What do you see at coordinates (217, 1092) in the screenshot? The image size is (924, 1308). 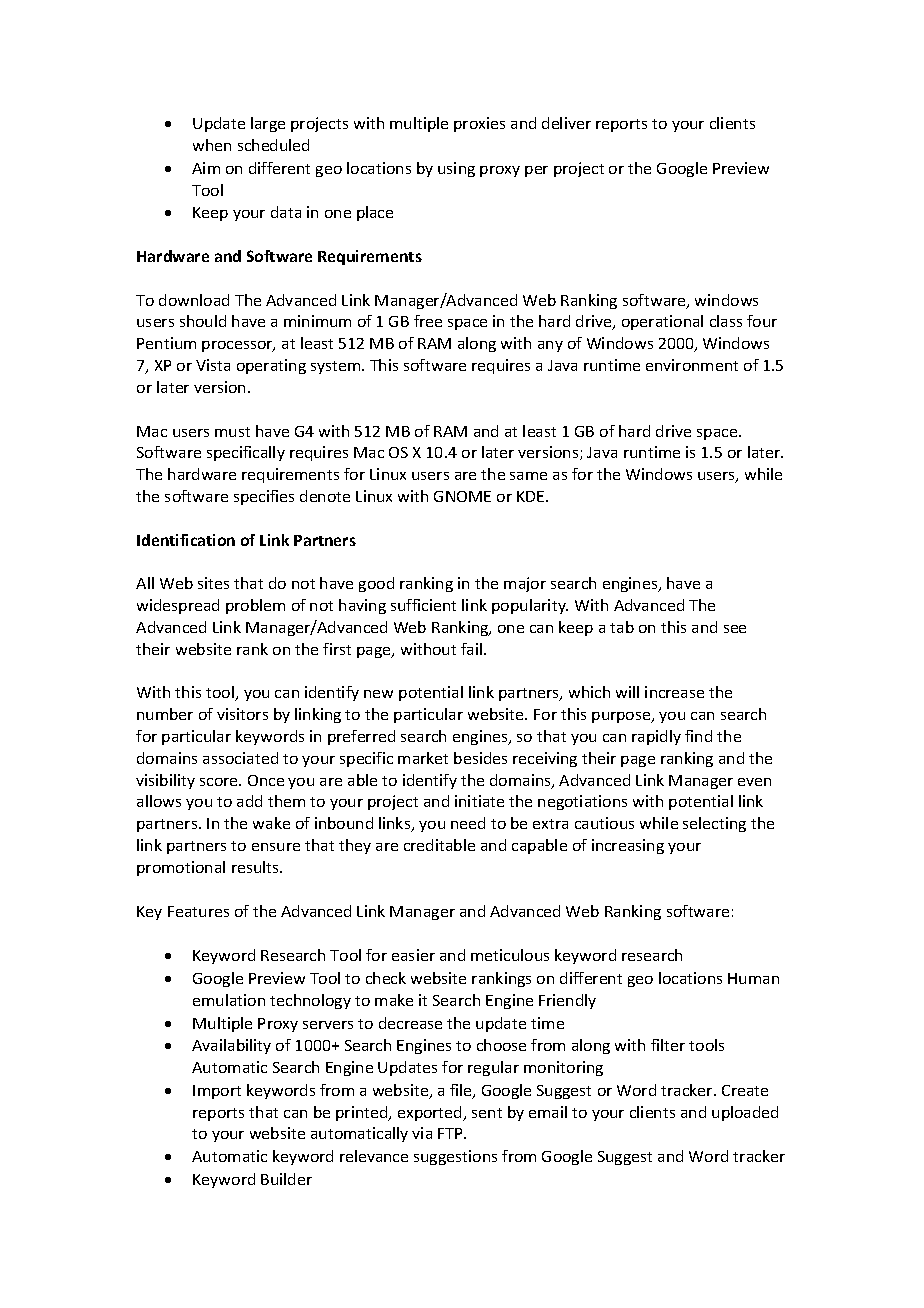 I see `Import` at bounding box center [217, 1092].
